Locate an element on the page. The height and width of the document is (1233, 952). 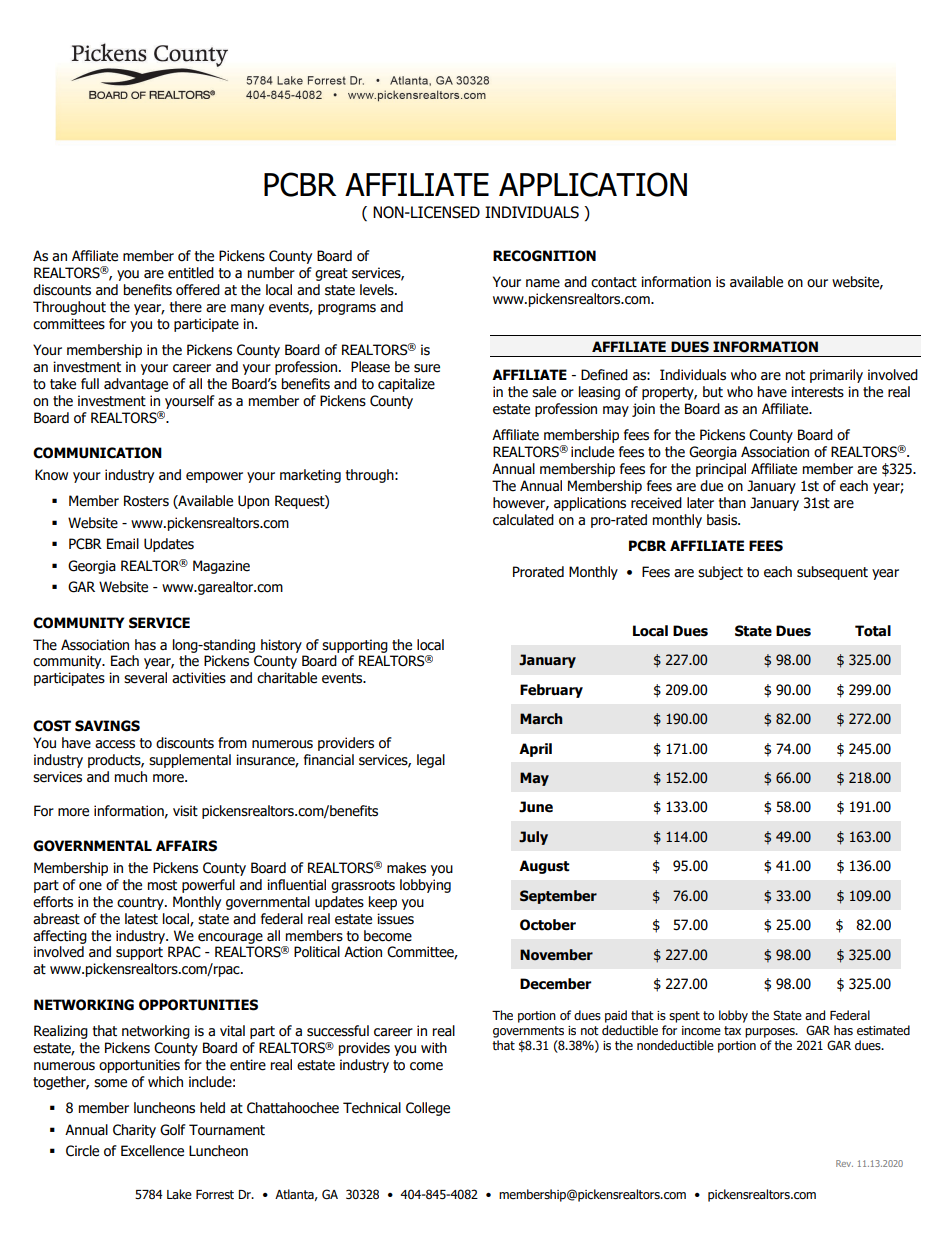
College is located at coordinates (428, 1109).
